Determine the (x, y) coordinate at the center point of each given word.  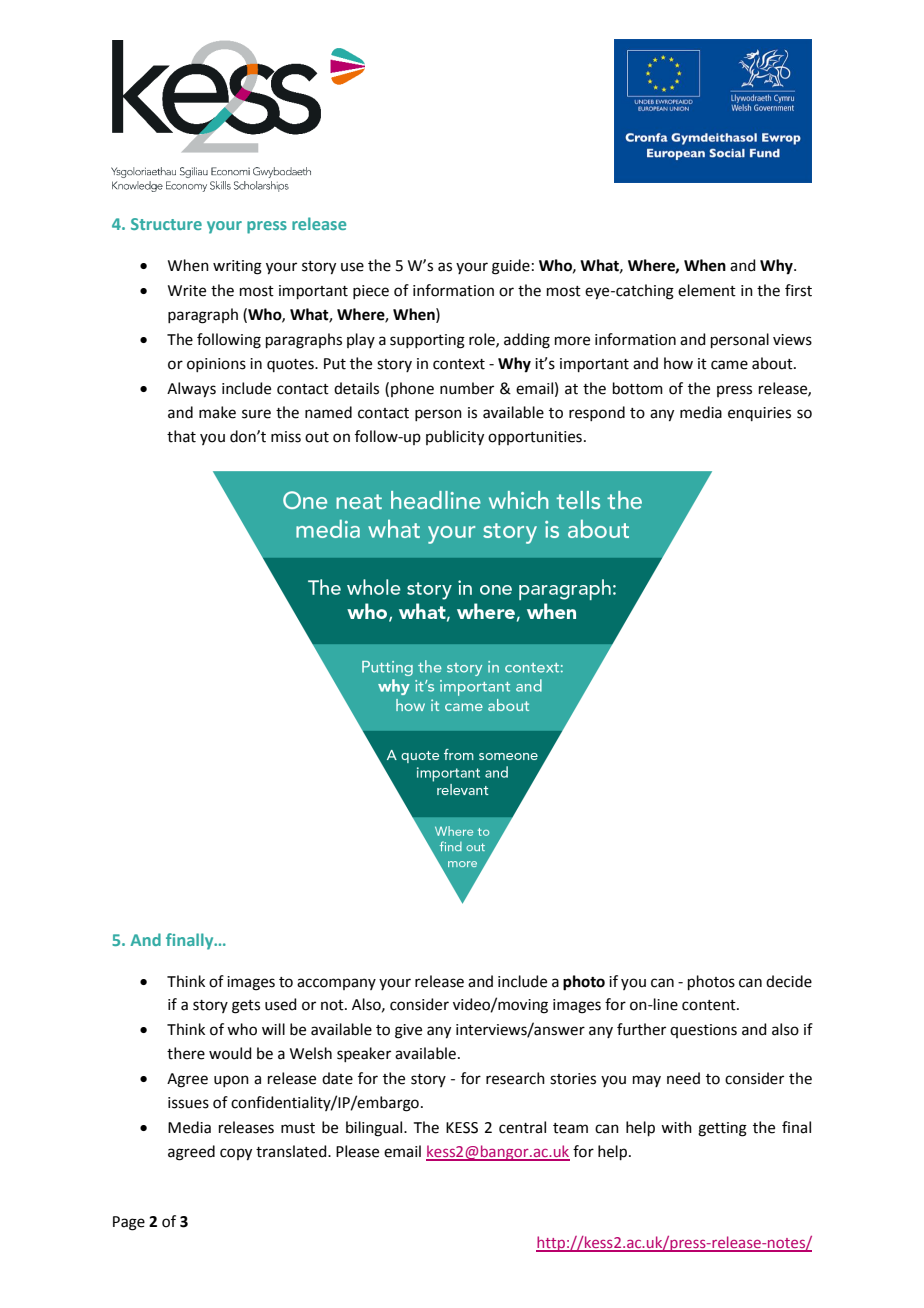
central (522, 1127)
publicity (455, 438)
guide (511, 267)
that (181, 436)
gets (246, 1007)
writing (237, 267)
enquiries (759, 414)
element (707, 290)
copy (236, 1154)
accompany (336, 984)
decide (789, 981)
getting (722, 1129)
